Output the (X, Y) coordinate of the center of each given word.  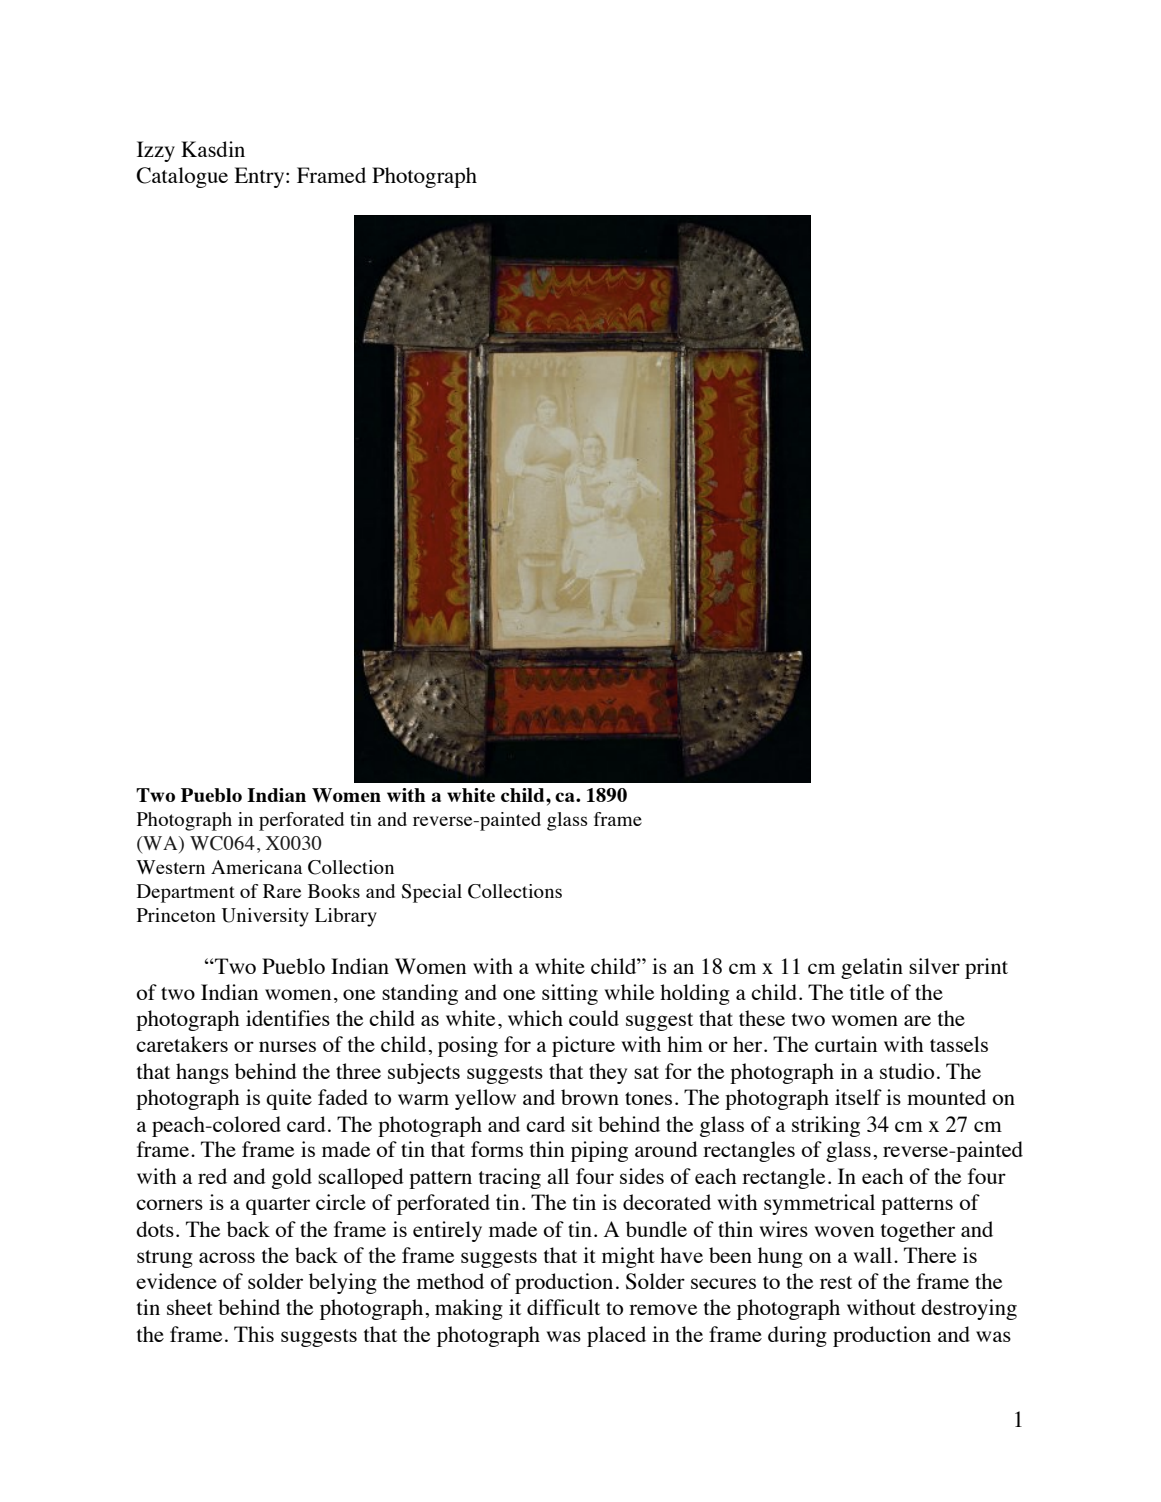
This (254, 1334)
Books (334, 891)
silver (934, 966)
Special (432, 893)
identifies (288, 1018)
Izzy (156, 151)
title (867, 992)
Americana (256, 867)
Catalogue (182, 177)
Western (170, 867)
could (594, 1018)
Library (346, 917)
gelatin (872, 968)
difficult (563, 1307)
